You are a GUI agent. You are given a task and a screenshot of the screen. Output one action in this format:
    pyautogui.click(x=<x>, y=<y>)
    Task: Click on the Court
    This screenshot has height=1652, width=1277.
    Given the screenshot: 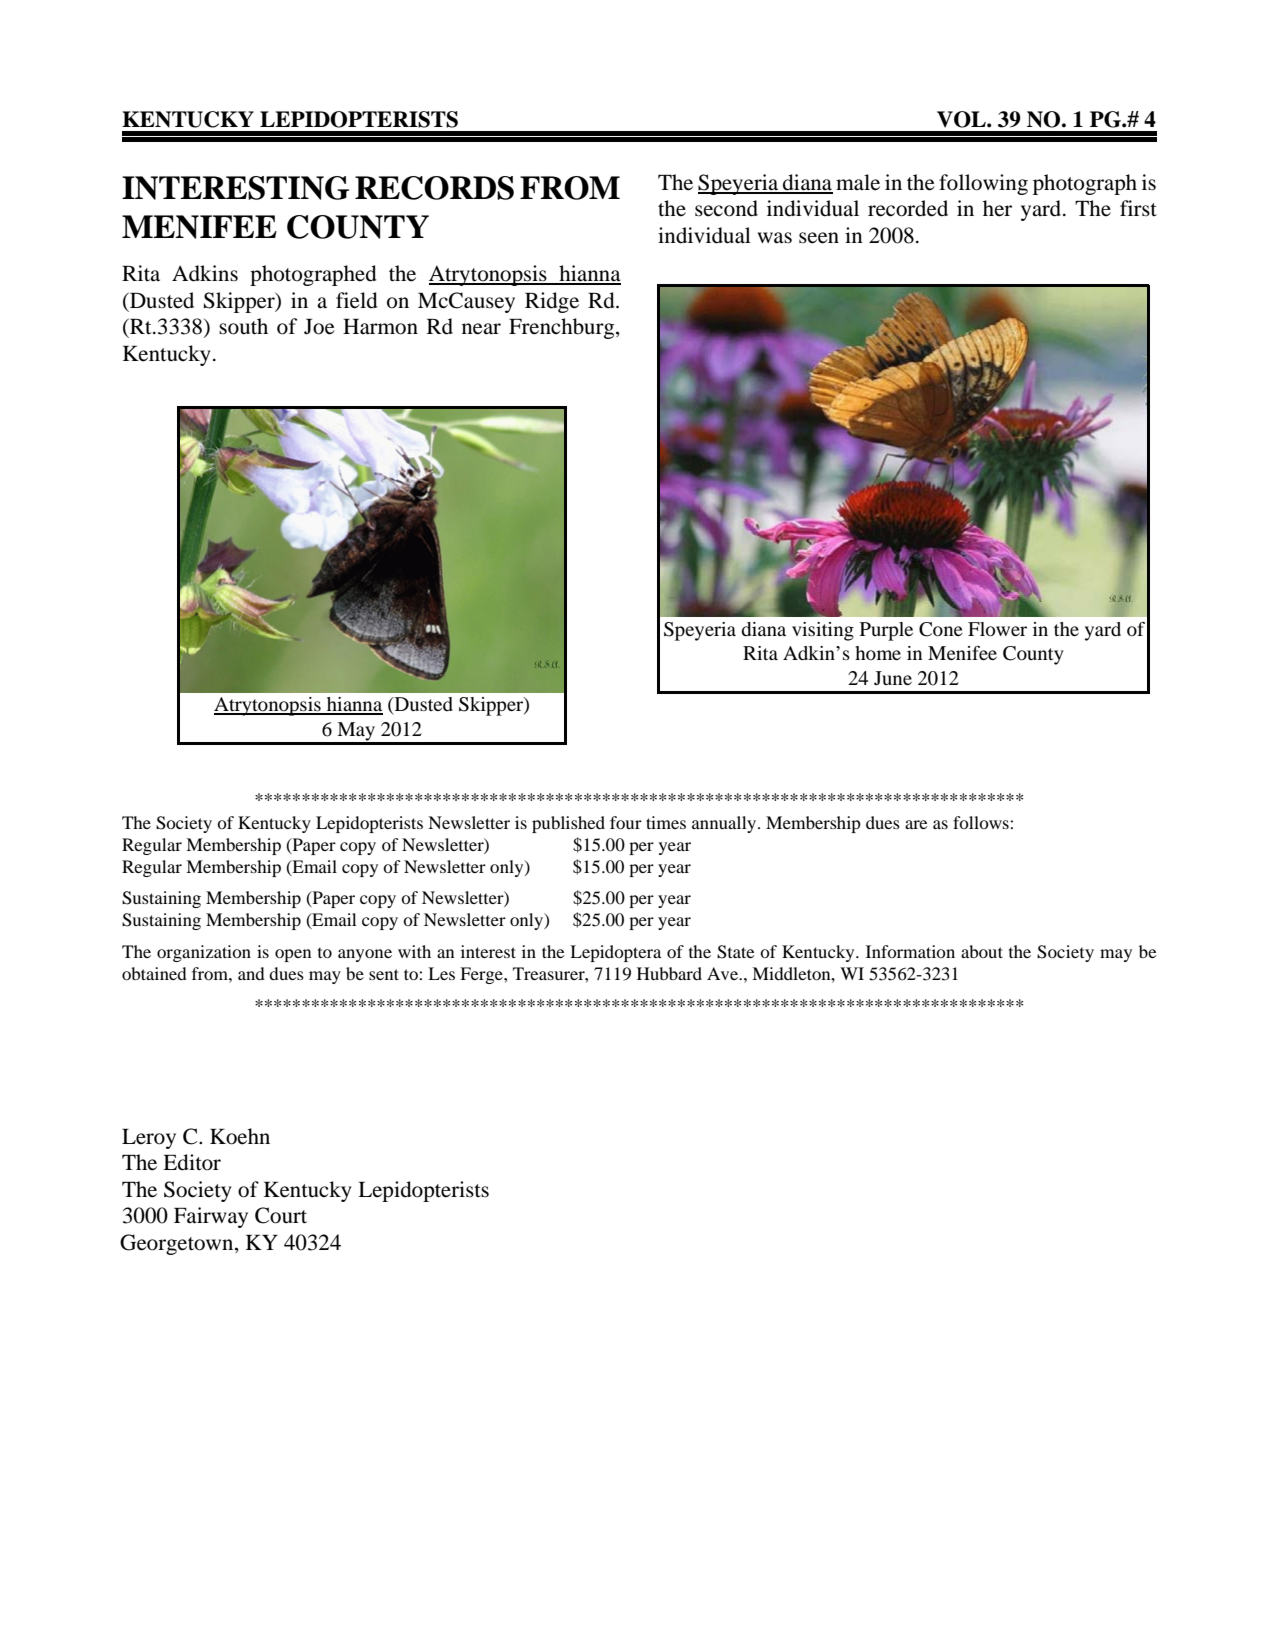 What is the action you would take?
    pyautogui.click(x=281, y=1215)
